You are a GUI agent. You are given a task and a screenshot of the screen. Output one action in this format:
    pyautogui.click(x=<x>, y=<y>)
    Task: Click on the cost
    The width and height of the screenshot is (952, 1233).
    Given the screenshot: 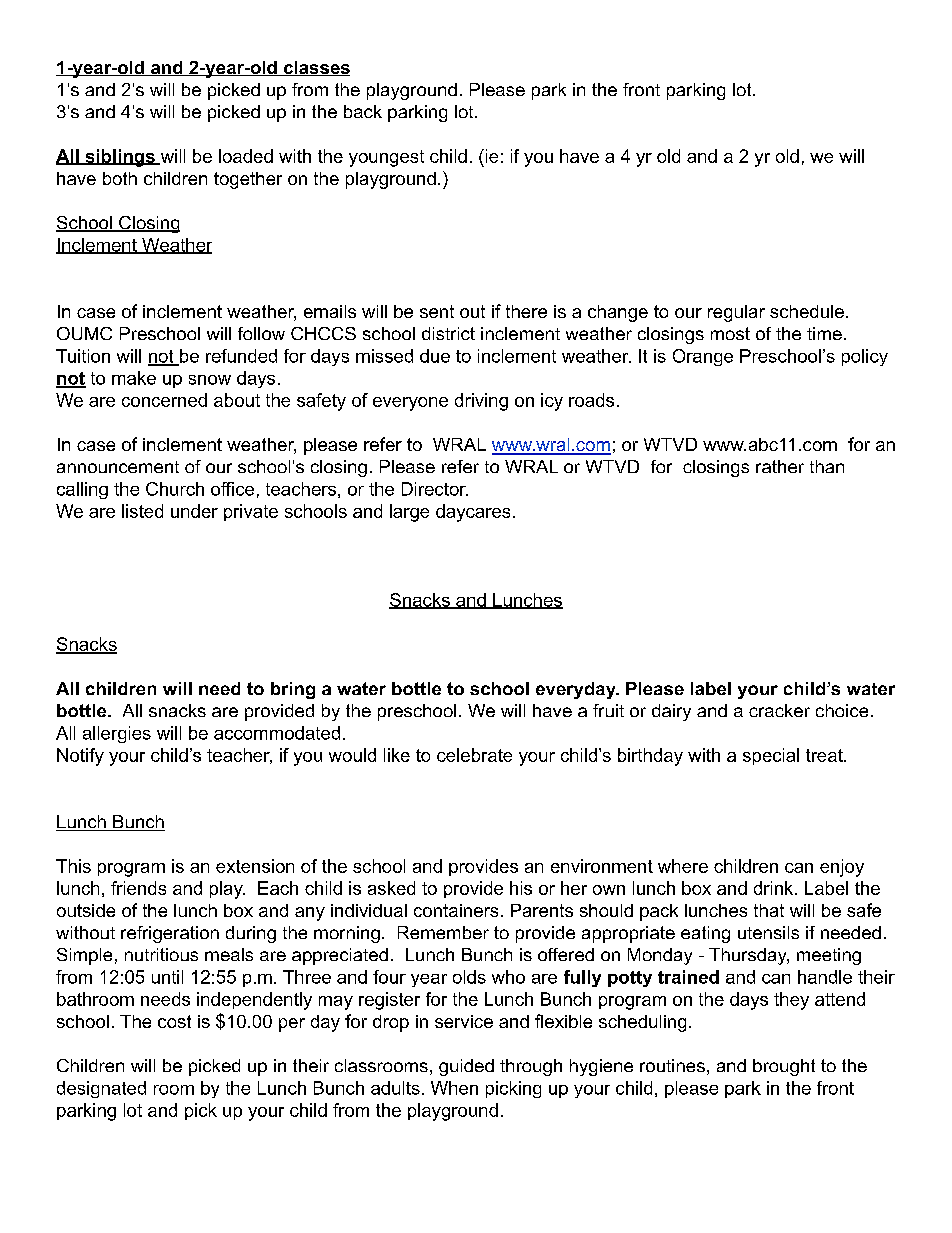 What is the action you would take?
    pyautogui.click(x=174, y=1021)
